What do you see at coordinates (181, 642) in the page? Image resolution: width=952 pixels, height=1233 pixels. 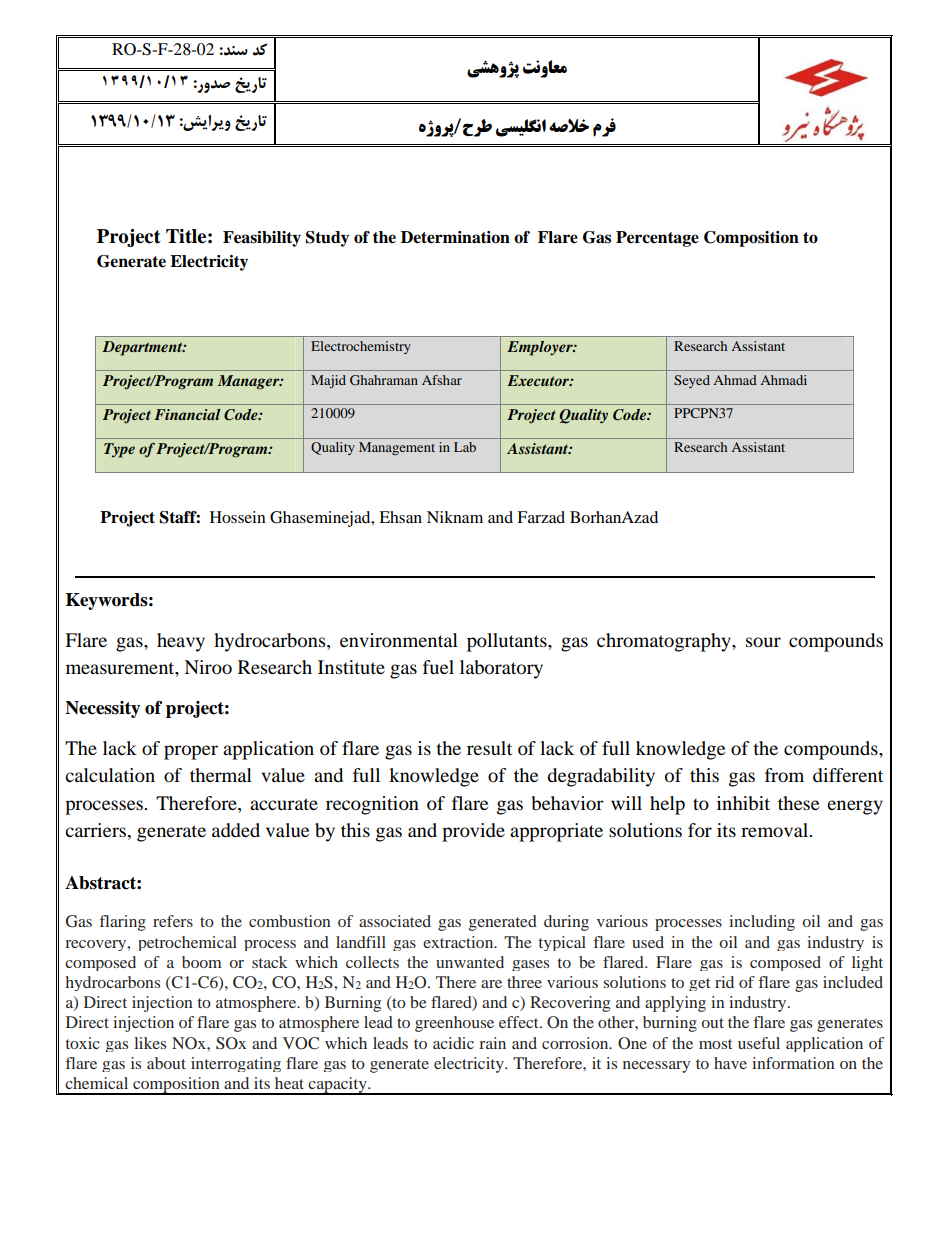 I see `heavy` at bounding box center [181, 642].
